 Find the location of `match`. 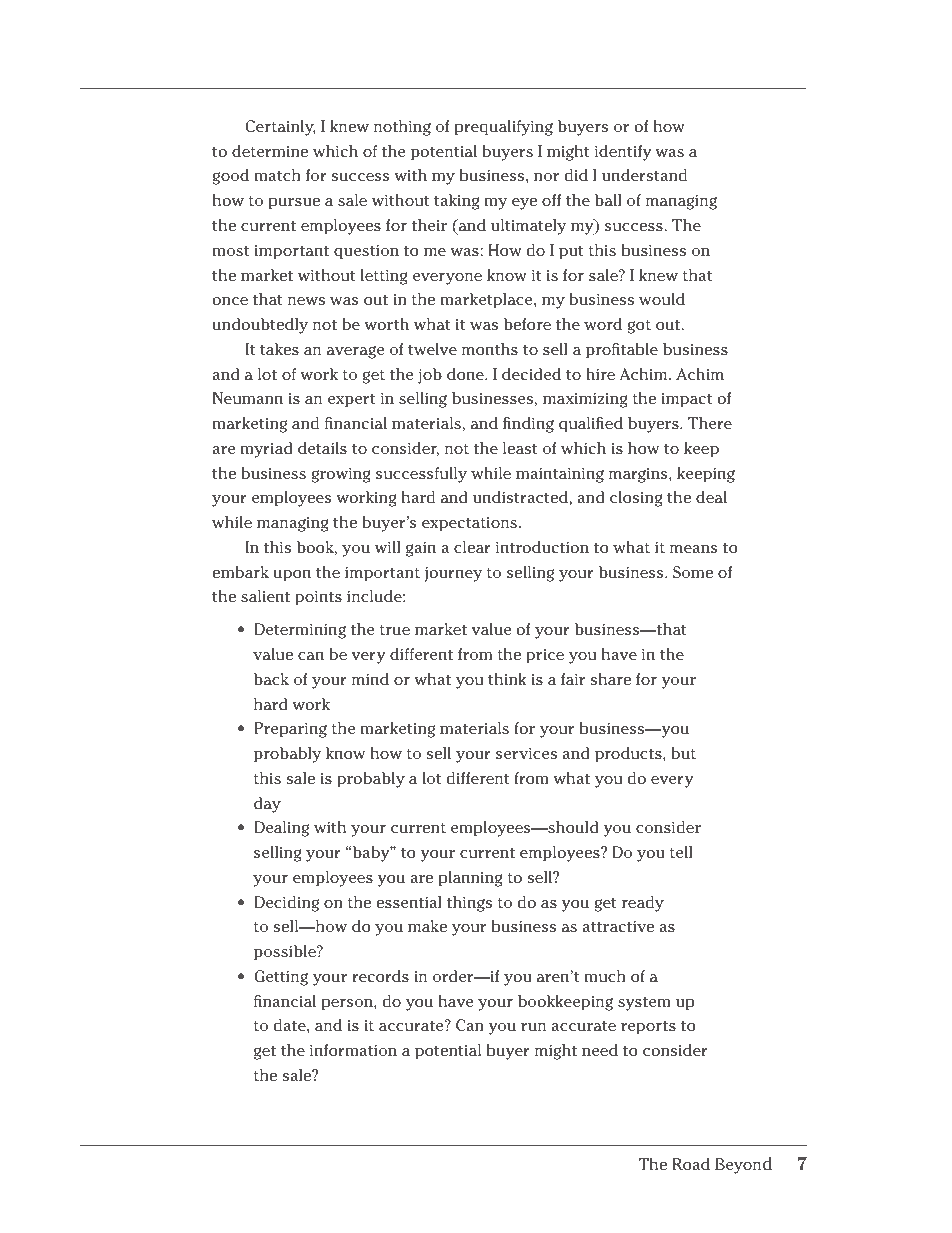

match is located at coordinates (278, 175).
